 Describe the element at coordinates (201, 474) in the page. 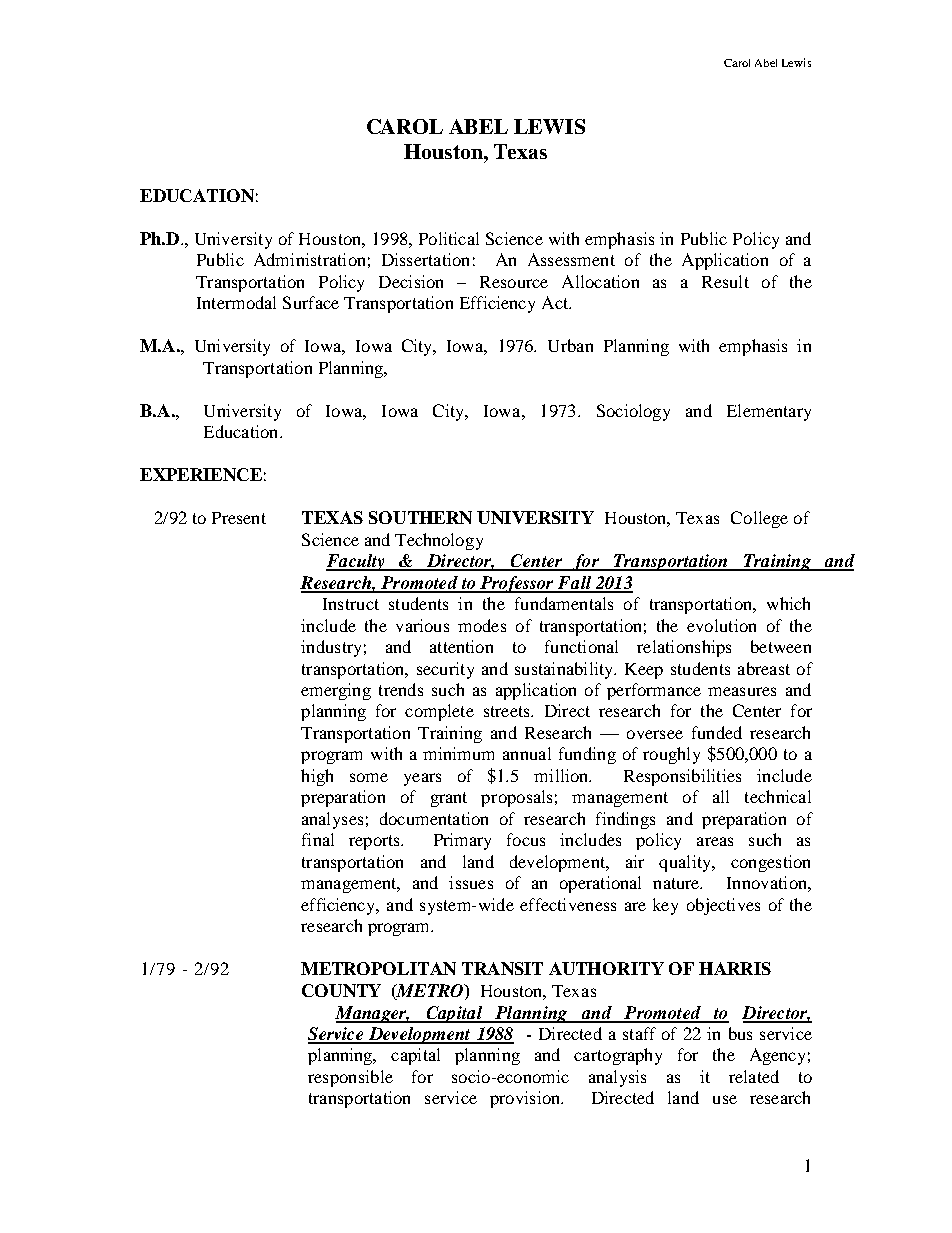

I see `EXPERIENCE` at that location.
